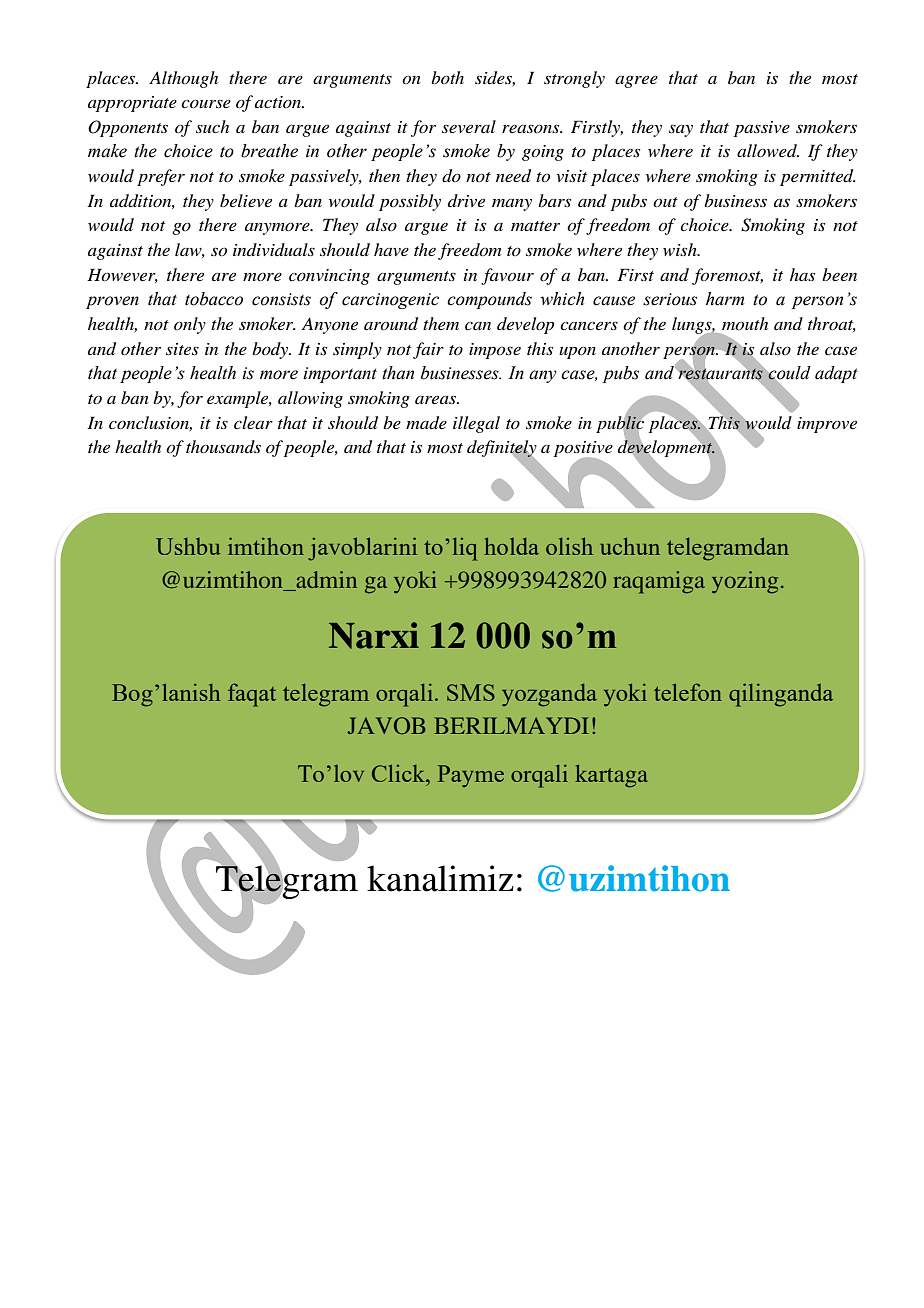  I want to click on Click, so click(399, 773).
